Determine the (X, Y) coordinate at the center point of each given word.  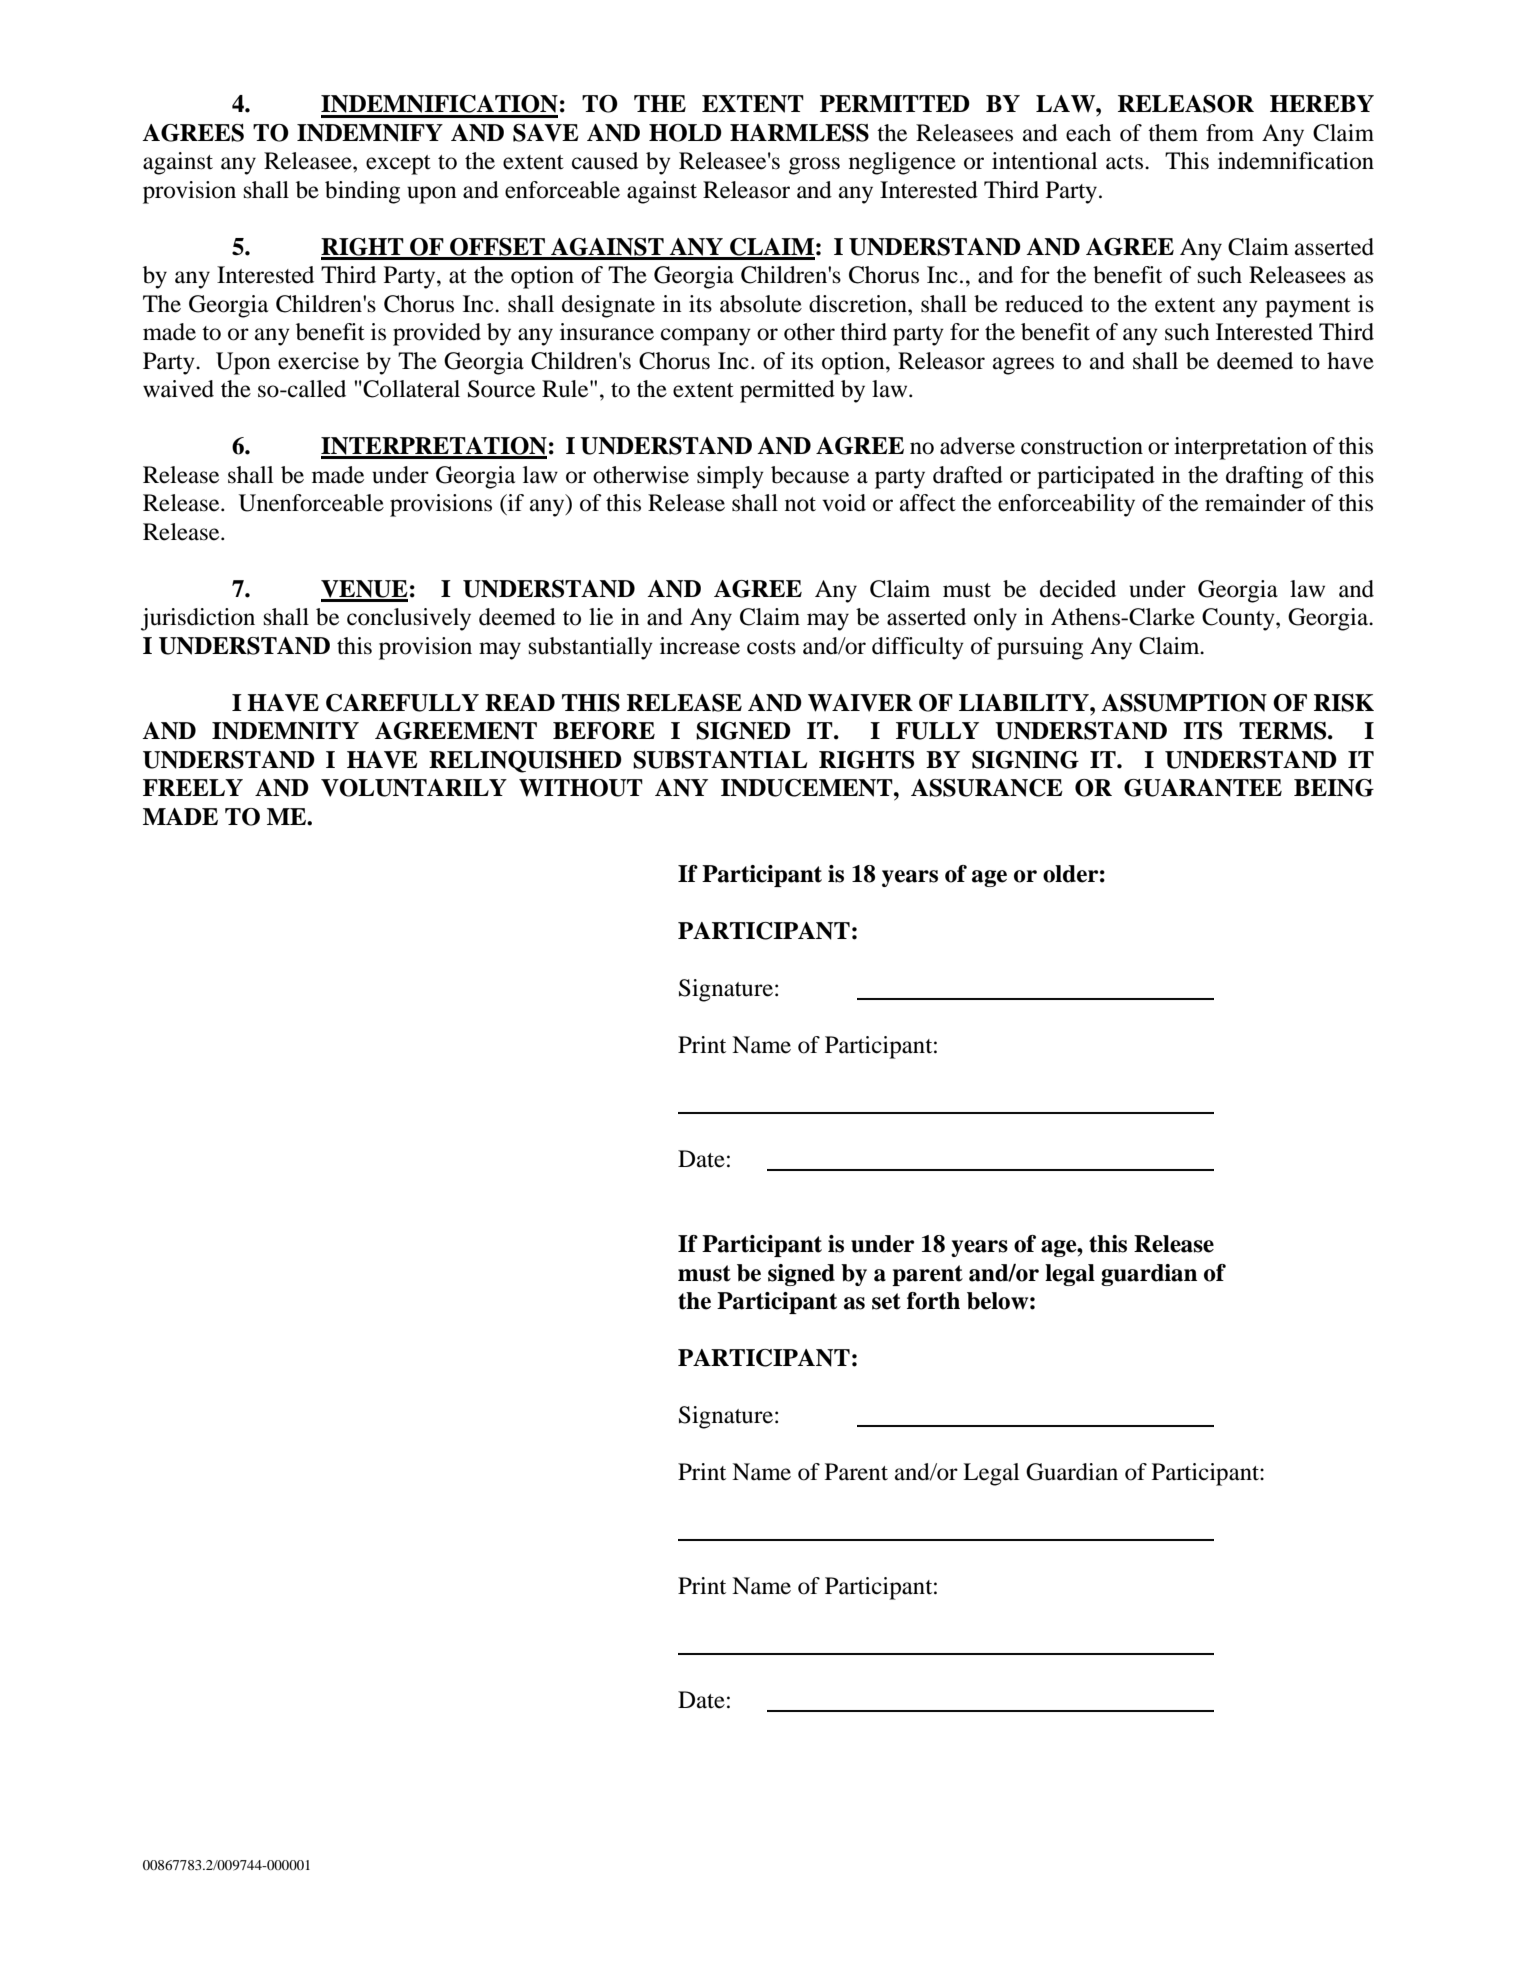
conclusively (409, 619)
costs (771, 647)
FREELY (193, 787)
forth (933, 1301)
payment (1308, 308)
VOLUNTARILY (414, 788)
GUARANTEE (1203, 788)
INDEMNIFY (370, 133)
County (1239, 619)
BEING (1334, 788)
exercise (318, 361)
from (1230, 133)
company (706, 337)
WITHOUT (581, 788)
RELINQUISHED (525, 762)
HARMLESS (799, 133)
